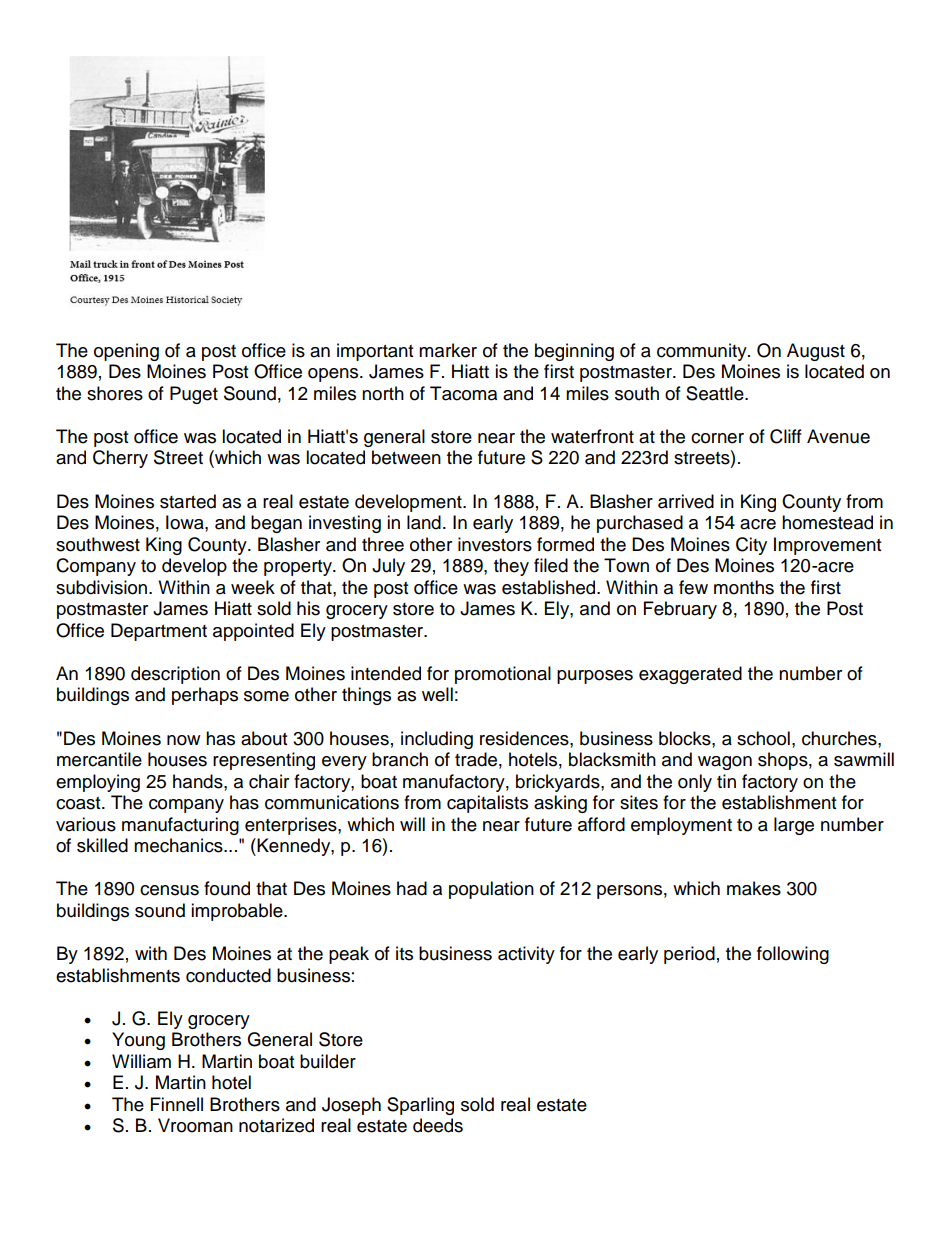 Image resolution: width=952 pixels, height=1233 pixels. Describe the element at coordinates (194, 395) in the document. I see `Puget` at that location.
